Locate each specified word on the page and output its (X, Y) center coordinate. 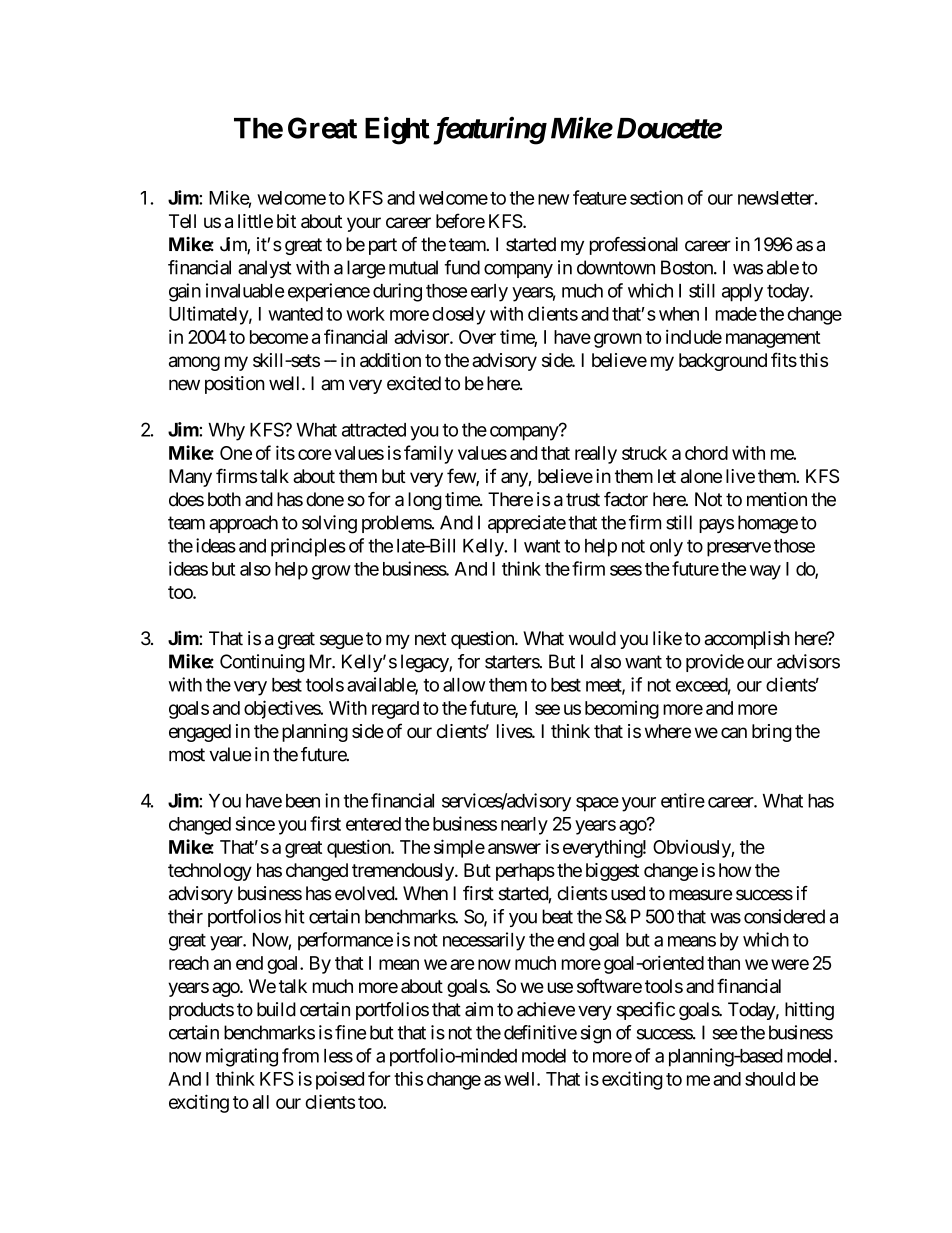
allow (464, 685)
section (656, 197)
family (428, 454)
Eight (397, 130)
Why (226, 432)
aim (479, 1009)
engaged (200, 733)
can (734, 732)
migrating (242, 1057)
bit (286, 221)
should (770, 1079)
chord (706, 453)
